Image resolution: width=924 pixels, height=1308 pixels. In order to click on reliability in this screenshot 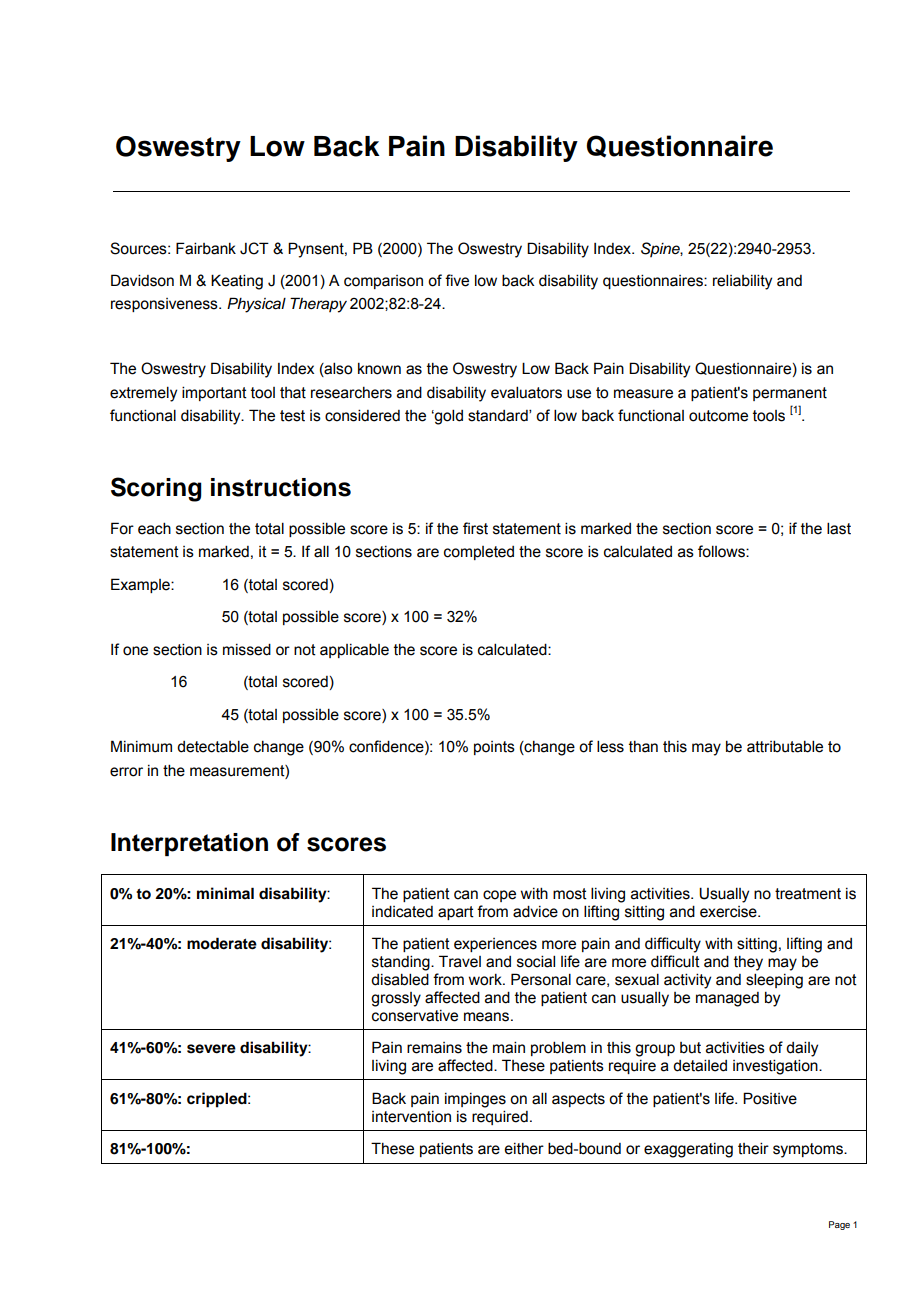, I will do `click(742, 282)`.
